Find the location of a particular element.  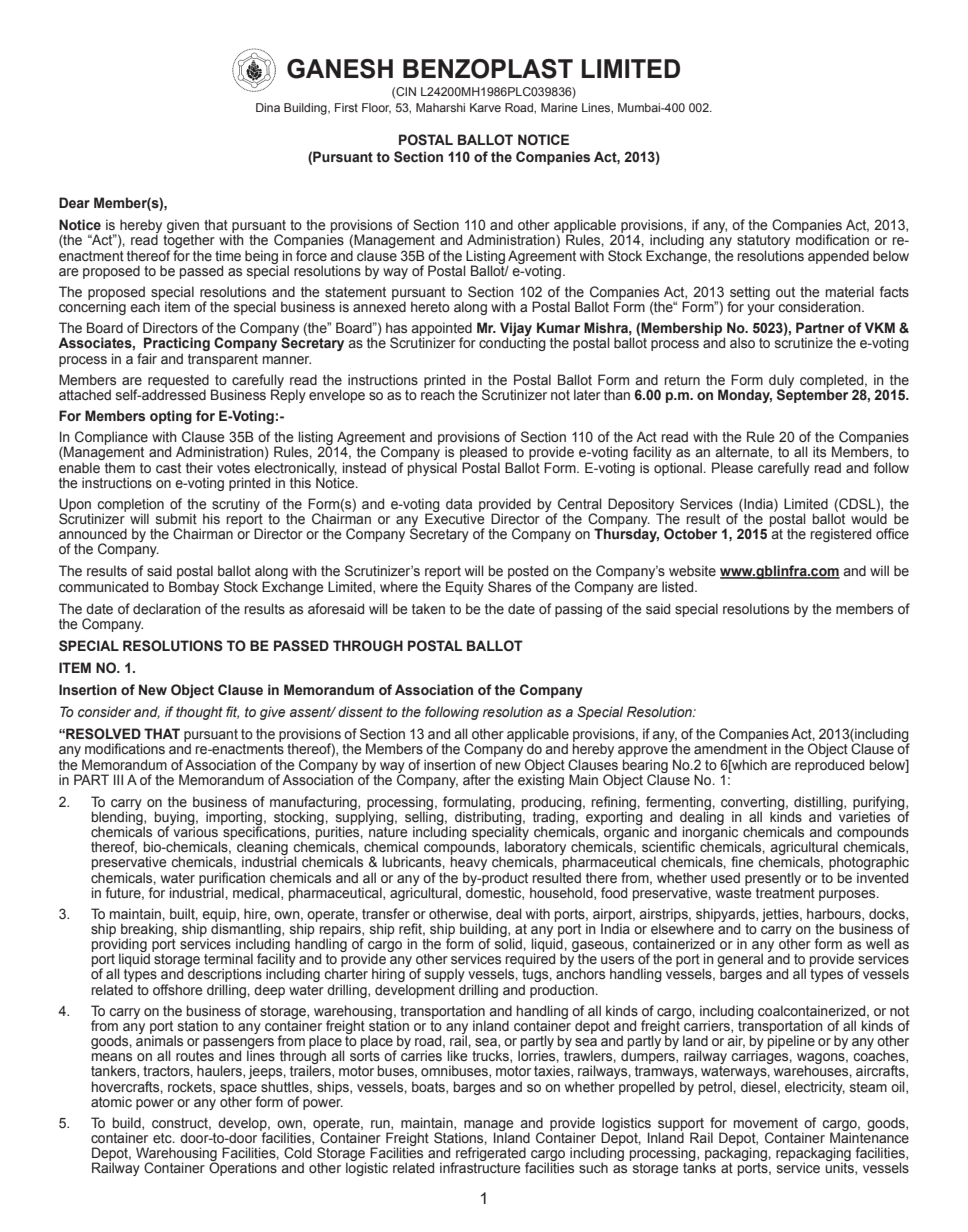

III is located at coordinates (118, 779).
